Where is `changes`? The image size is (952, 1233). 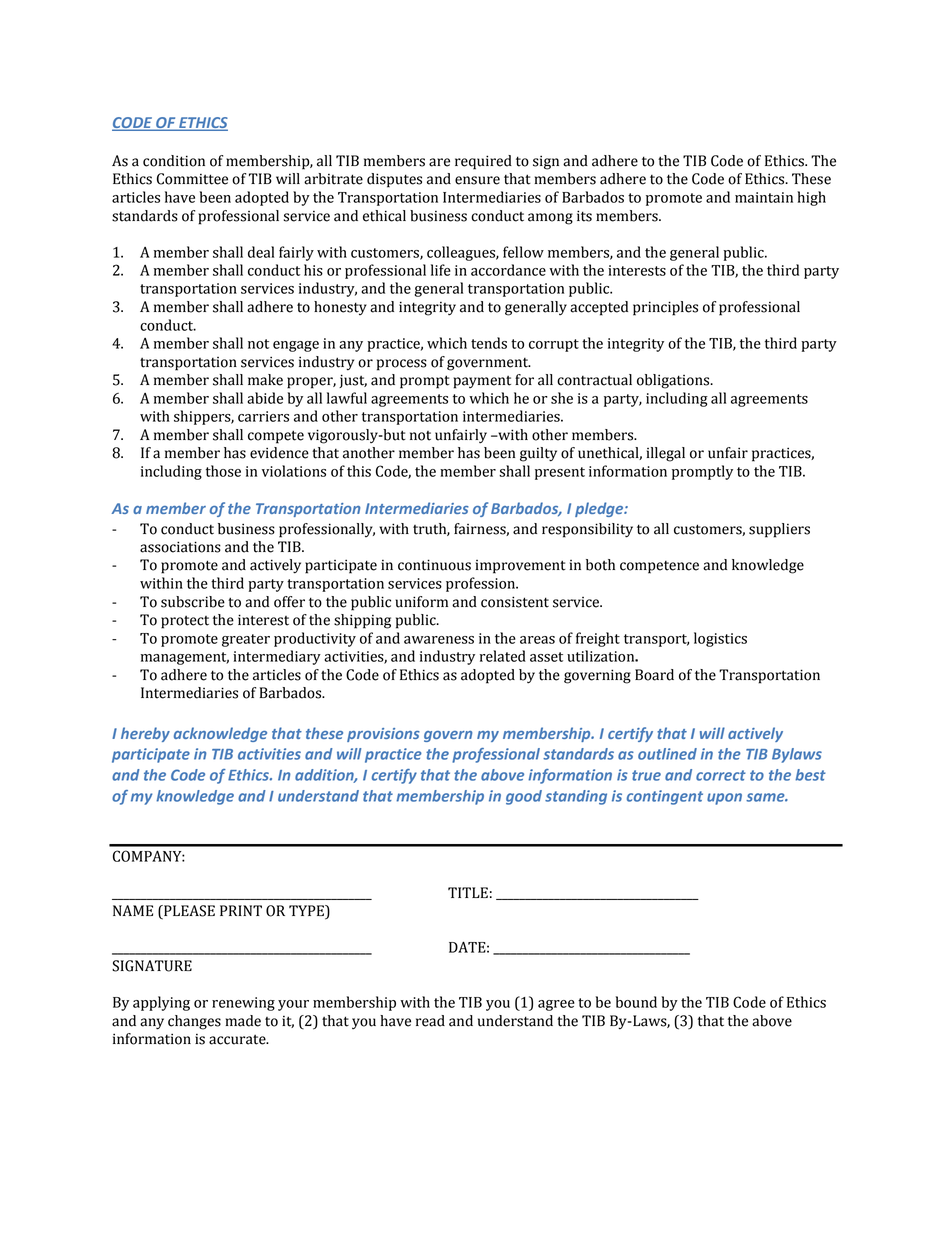 changes is located at coordinates (194, 1022).
